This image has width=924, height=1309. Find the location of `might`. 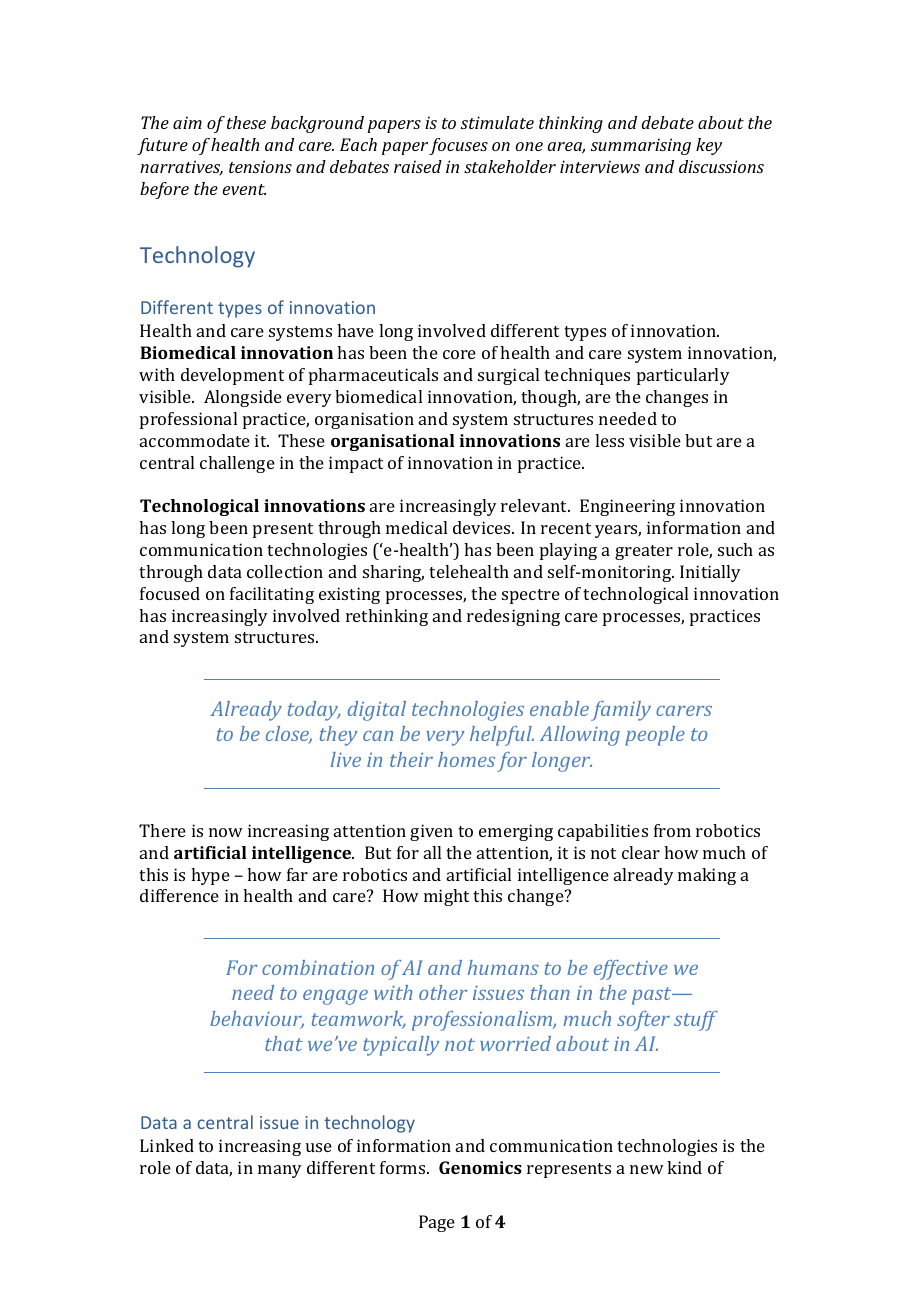

might is located at coordinates (446, 897).
